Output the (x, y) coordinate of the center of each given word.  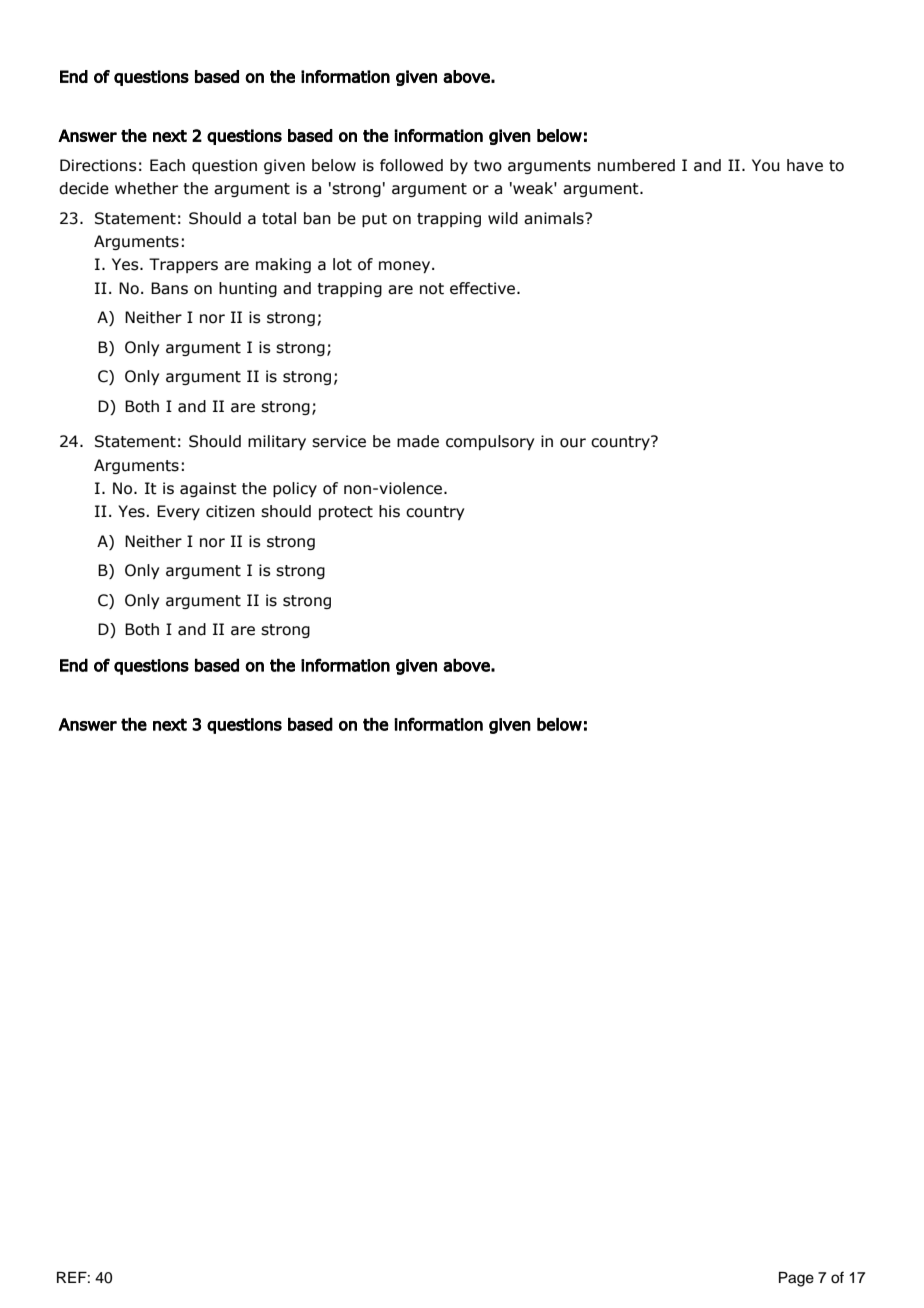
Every (178, 512)
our (573, 443)
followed (411, 165)
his (389, 511)
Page (796, 1279)
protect (346, 513)
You (766, 165)
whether (146, 188)
